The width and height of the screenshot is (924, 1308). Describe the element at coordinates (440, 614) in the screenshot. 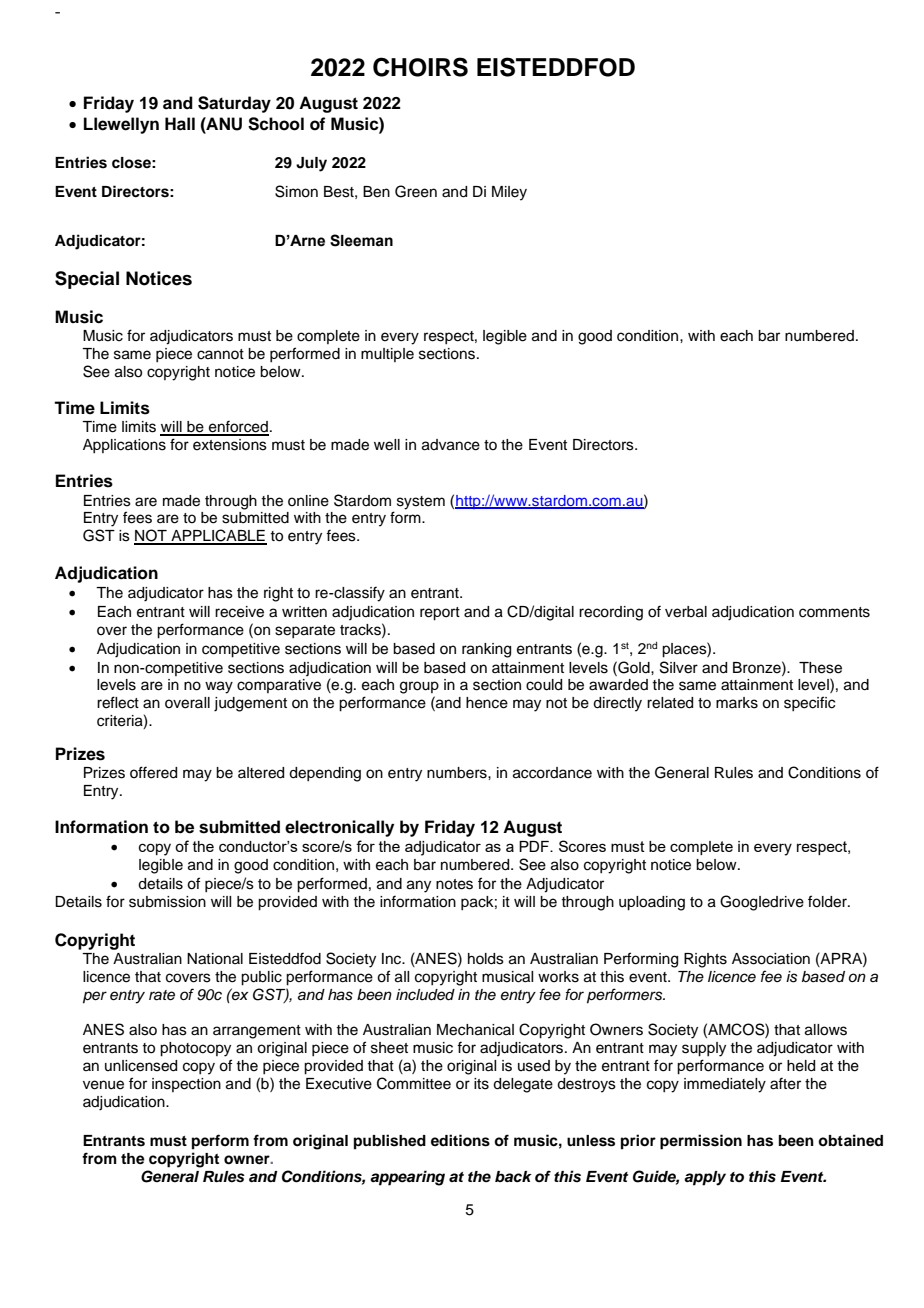

I see `report` at that location.
